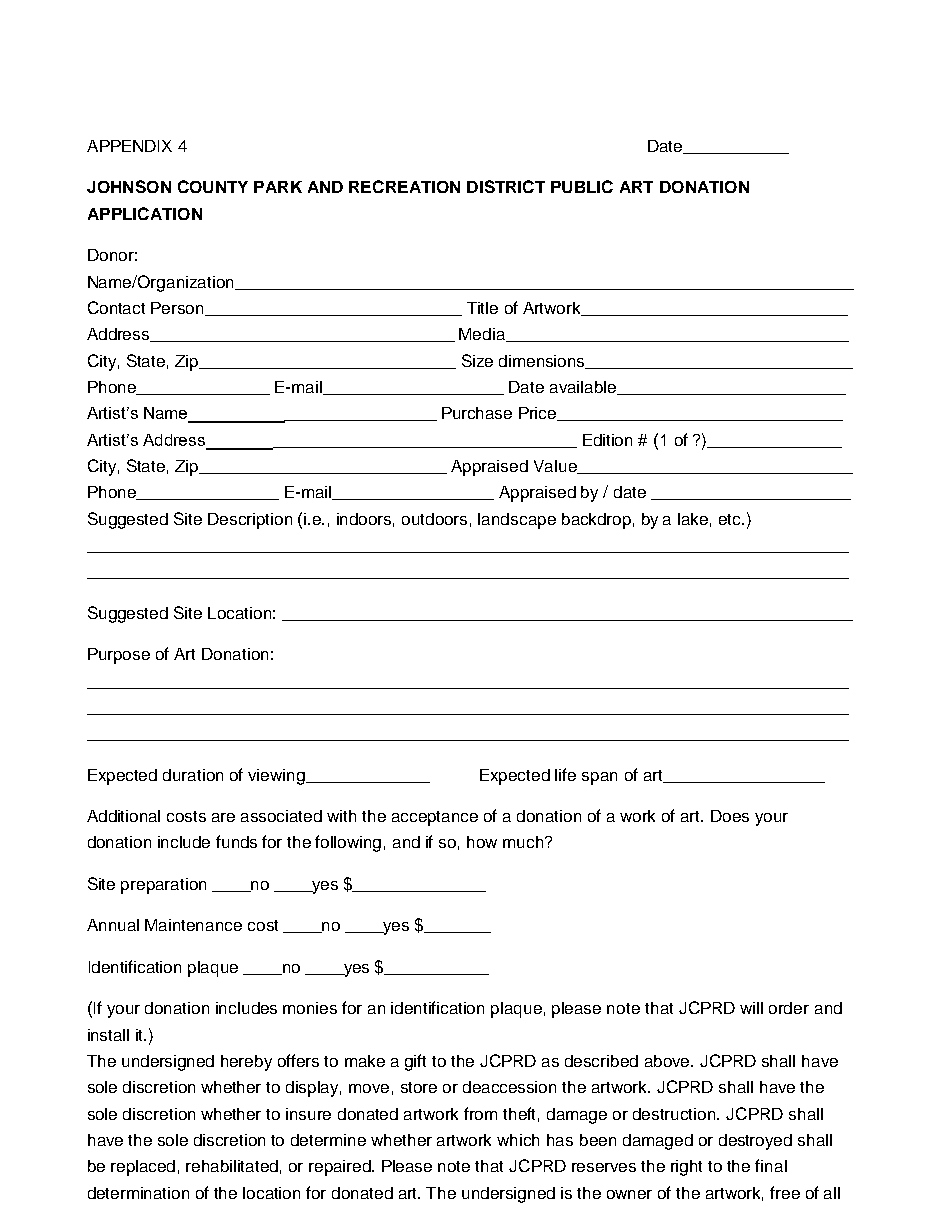 The width and height of the page is (952, 1232). What do you see at coordinates (582, 186) in the page?
I see `PUBLIC` at bounding box center [582, 186].
